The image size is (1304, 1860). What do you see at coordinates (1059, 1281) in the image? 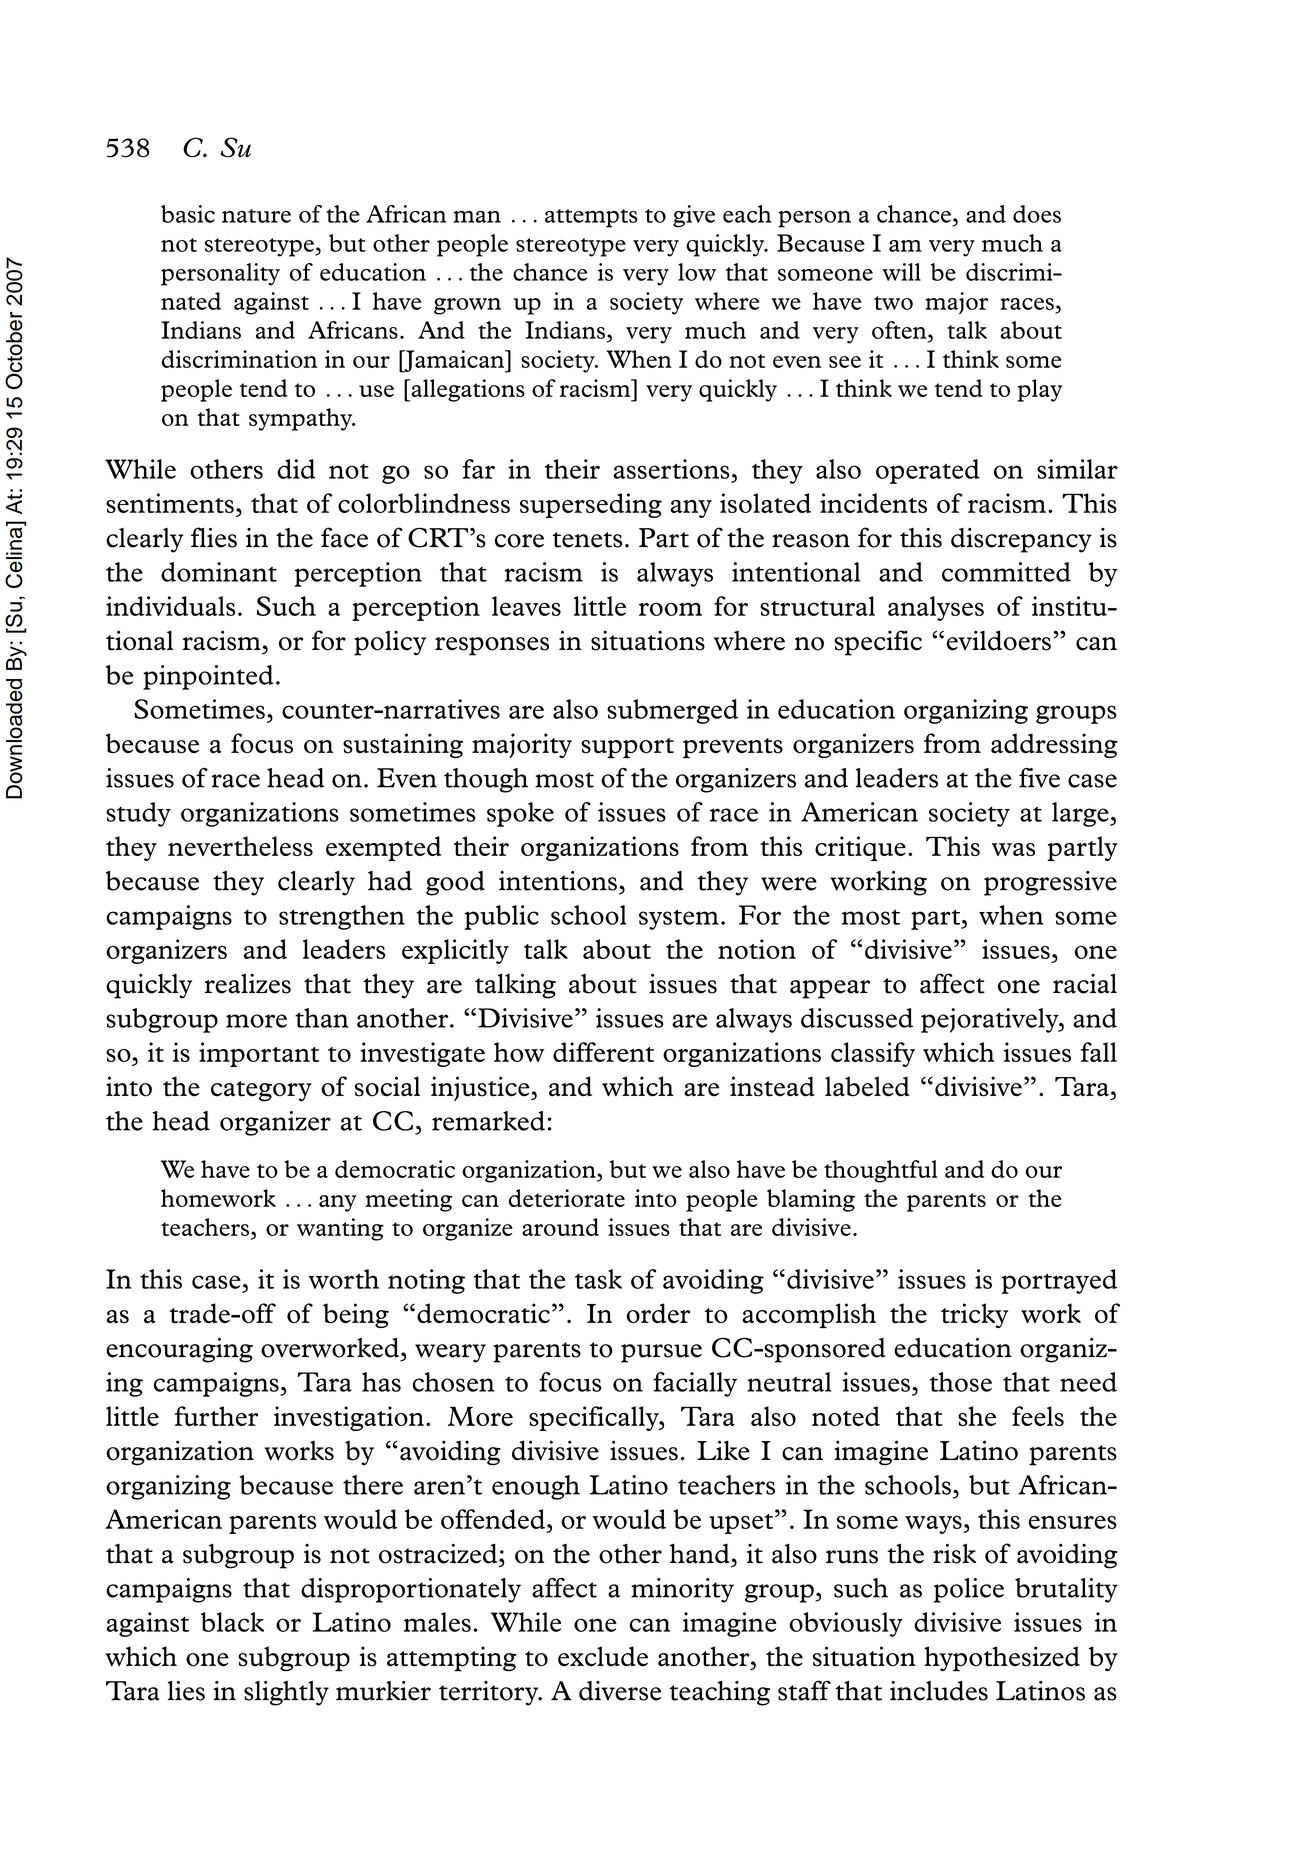
I see `portrayed` at bounding box center [1059, 1281].
